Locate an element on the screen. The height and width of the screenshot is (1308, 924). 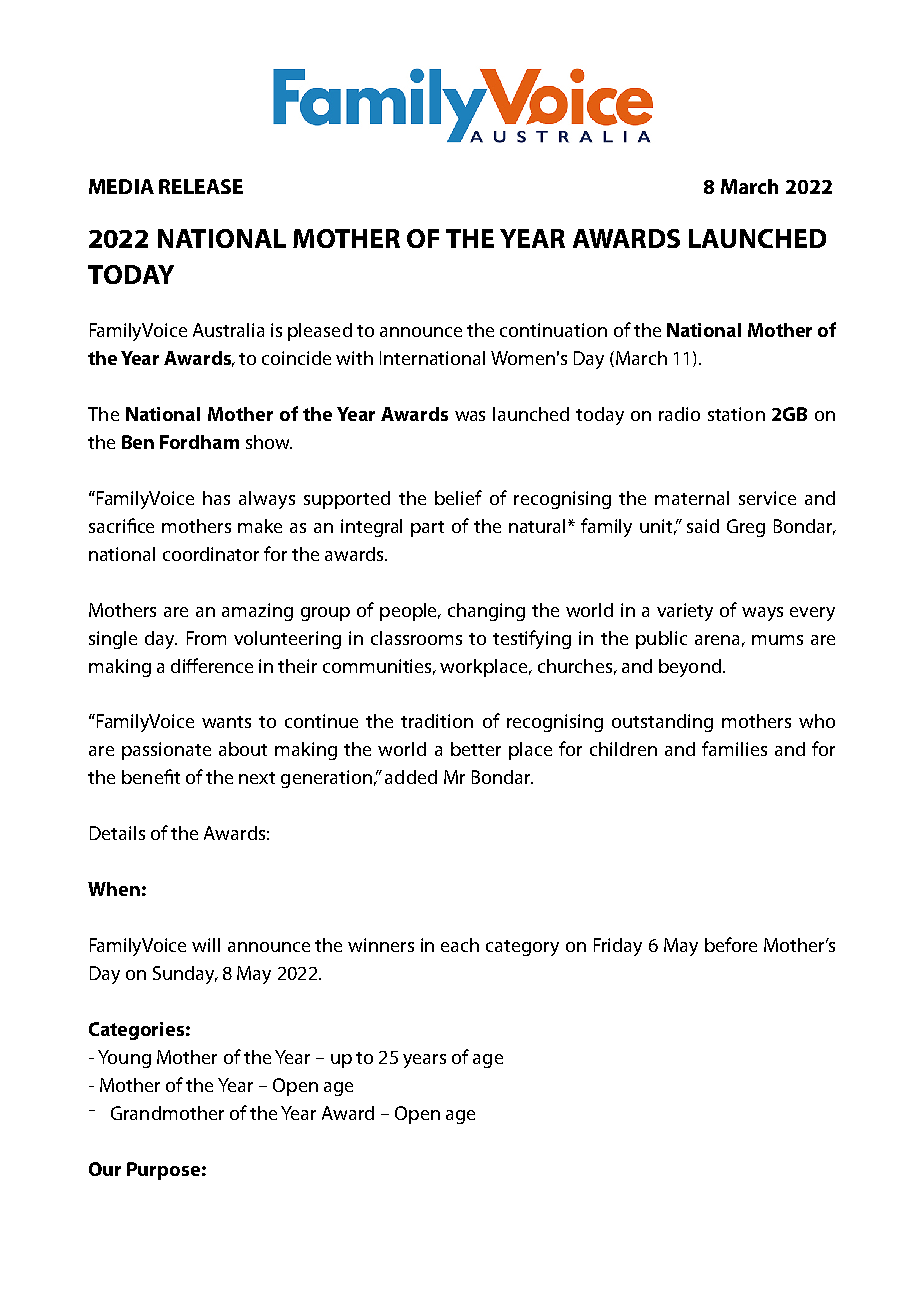
families is located at coordinates (734, 748).
